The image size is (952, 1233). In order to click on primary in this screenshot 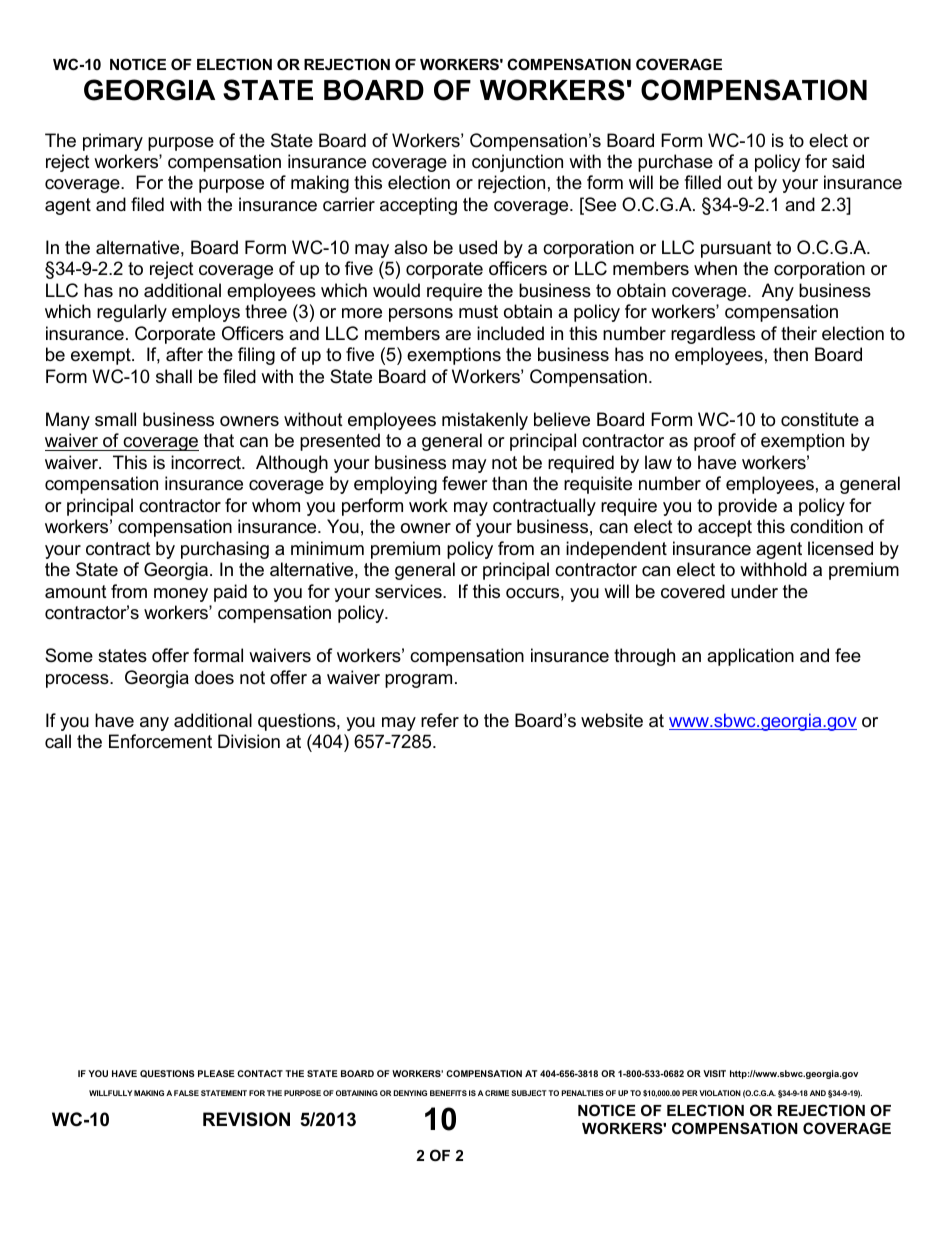, I will do `click(113, 142)`.
